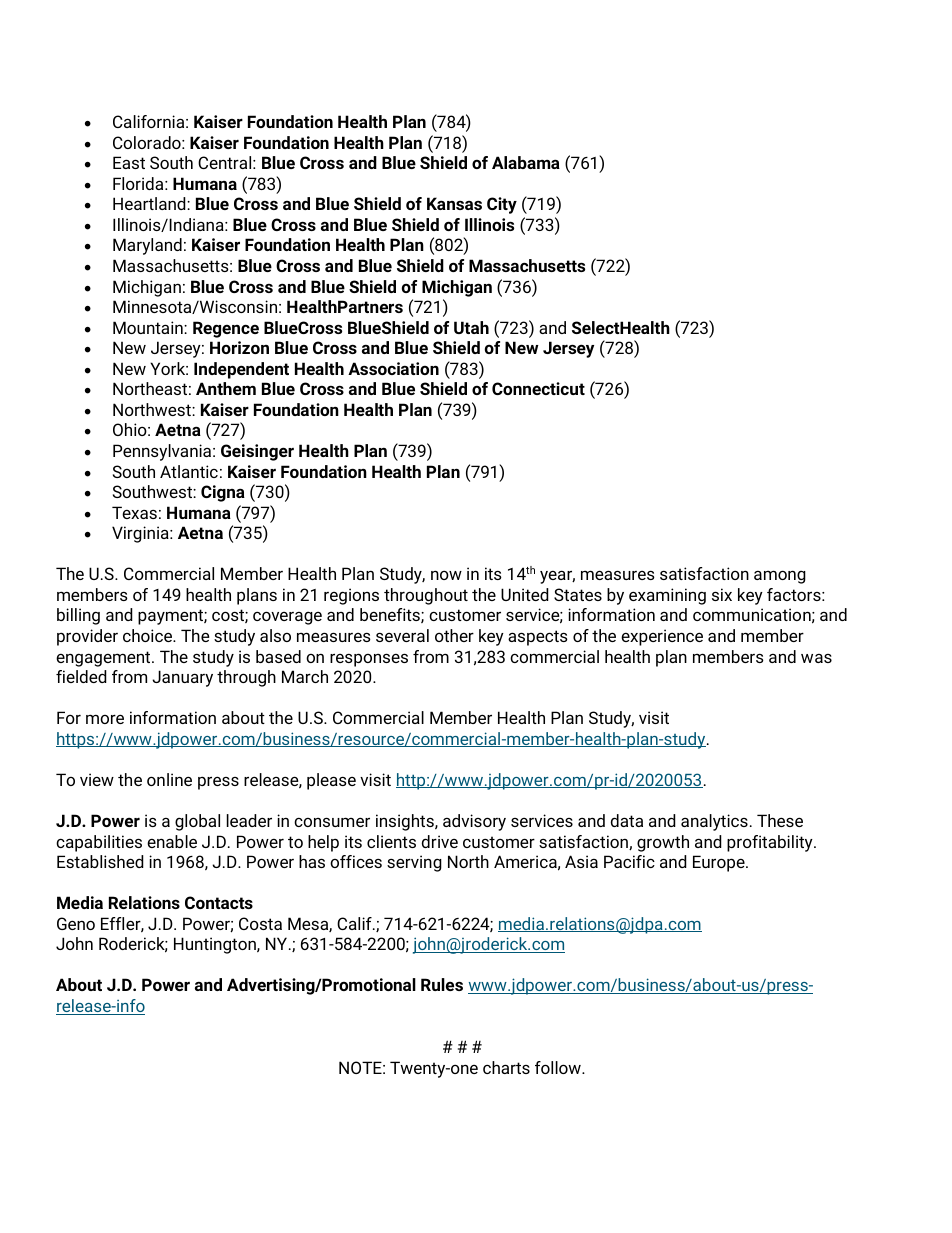  Describe the element at coordinates (526, 162) in the screenshot. I see `Alabama` at that location.
